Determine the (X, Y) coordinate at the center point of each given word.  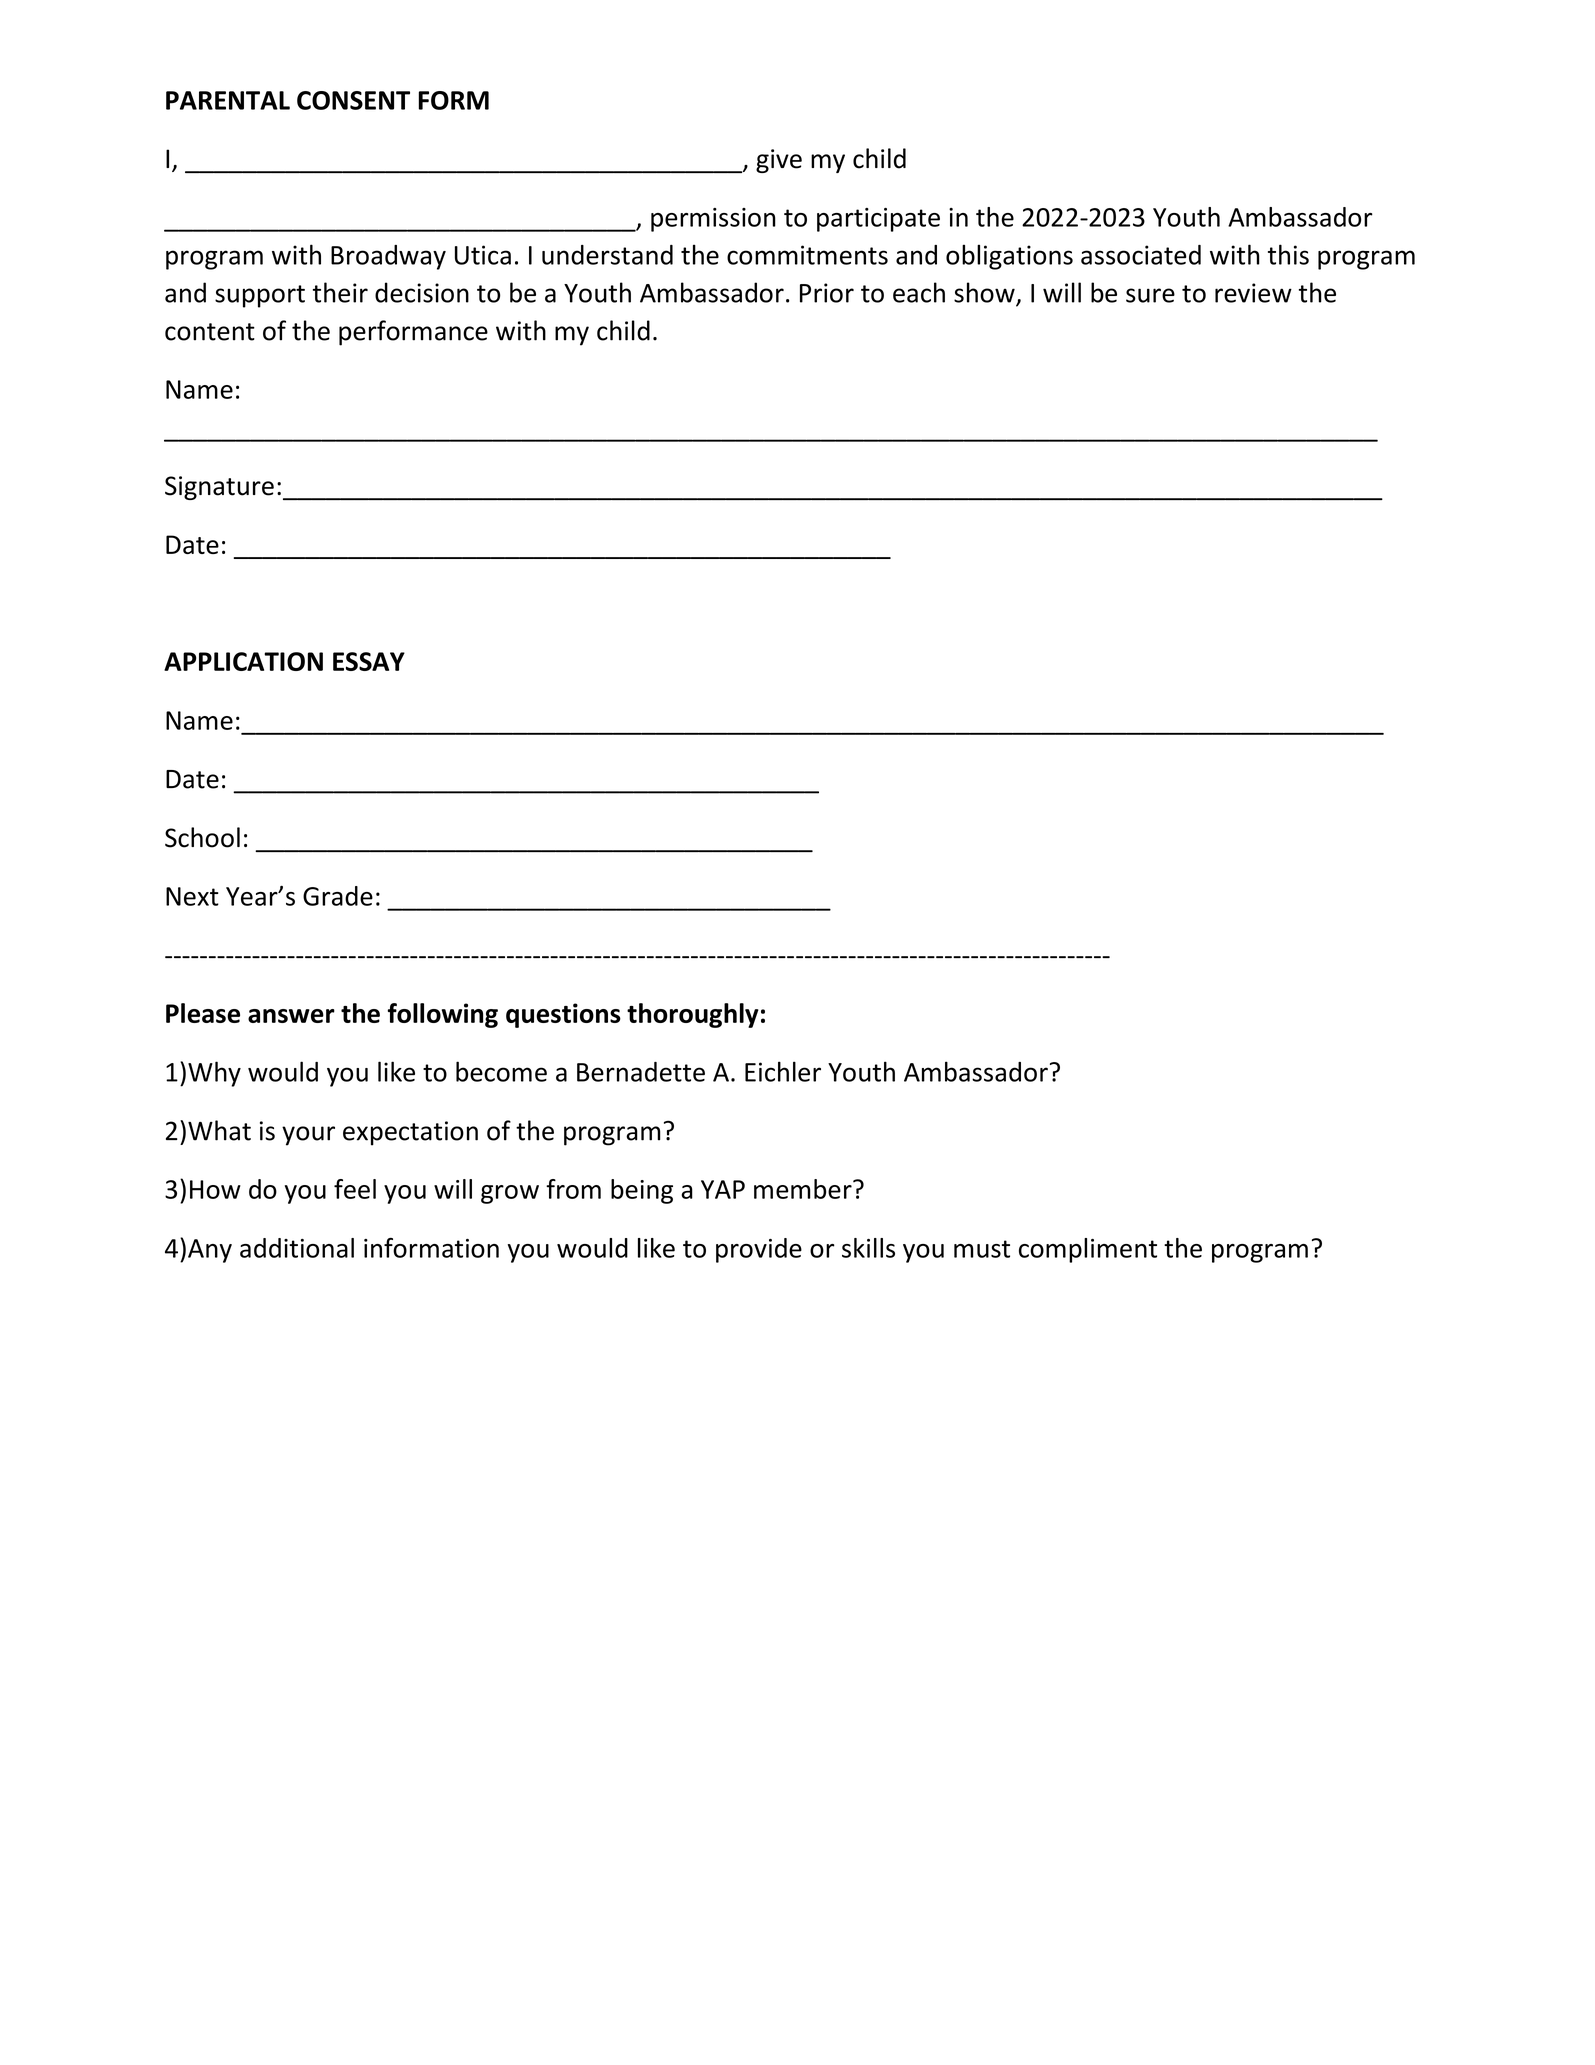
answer (291, 1016)
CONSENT (353, 100)
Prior (827, 293)
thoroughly (693, 1015)
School (202, 837)
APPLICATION (243, 661)
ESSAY (369, 661)
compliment (1088, 1250)
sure (1150, 295)
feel (355, 1189)
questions (563, 1015)
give (779, 161)
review (1253, 293)
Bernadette (641, 1072)
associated (1141, 255)
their (340, 292)
